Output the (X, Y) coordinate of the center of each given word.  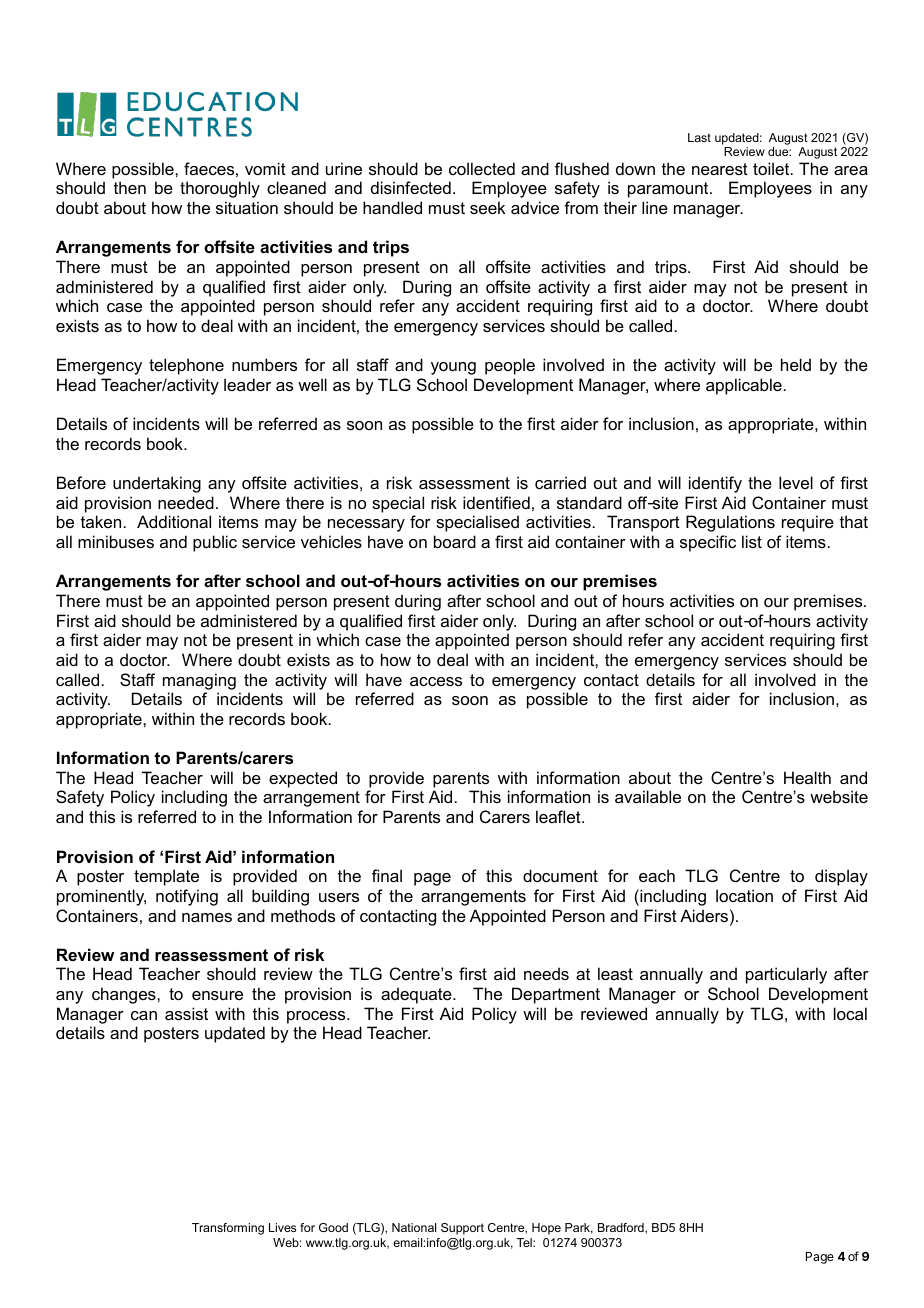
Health (807, 777)
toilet (772, 168)
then (130, 187)
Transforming (228, 1229)
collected (482, 168)
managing (199, 681)
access (436, 681)
